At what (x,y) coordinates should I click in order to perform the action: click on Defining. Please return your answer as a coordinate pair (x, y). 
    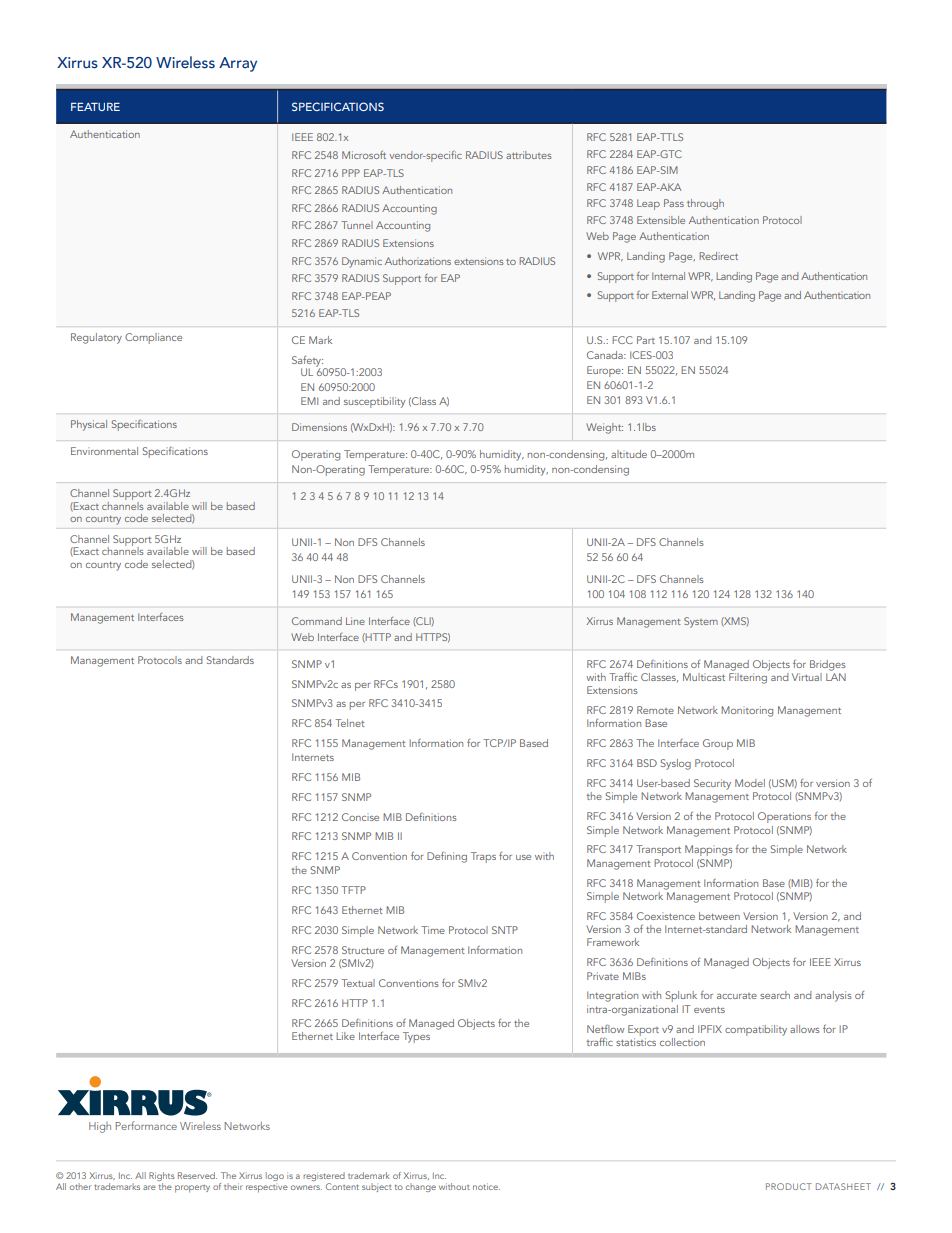
    Looking at the image, I should click on (447, 857).
